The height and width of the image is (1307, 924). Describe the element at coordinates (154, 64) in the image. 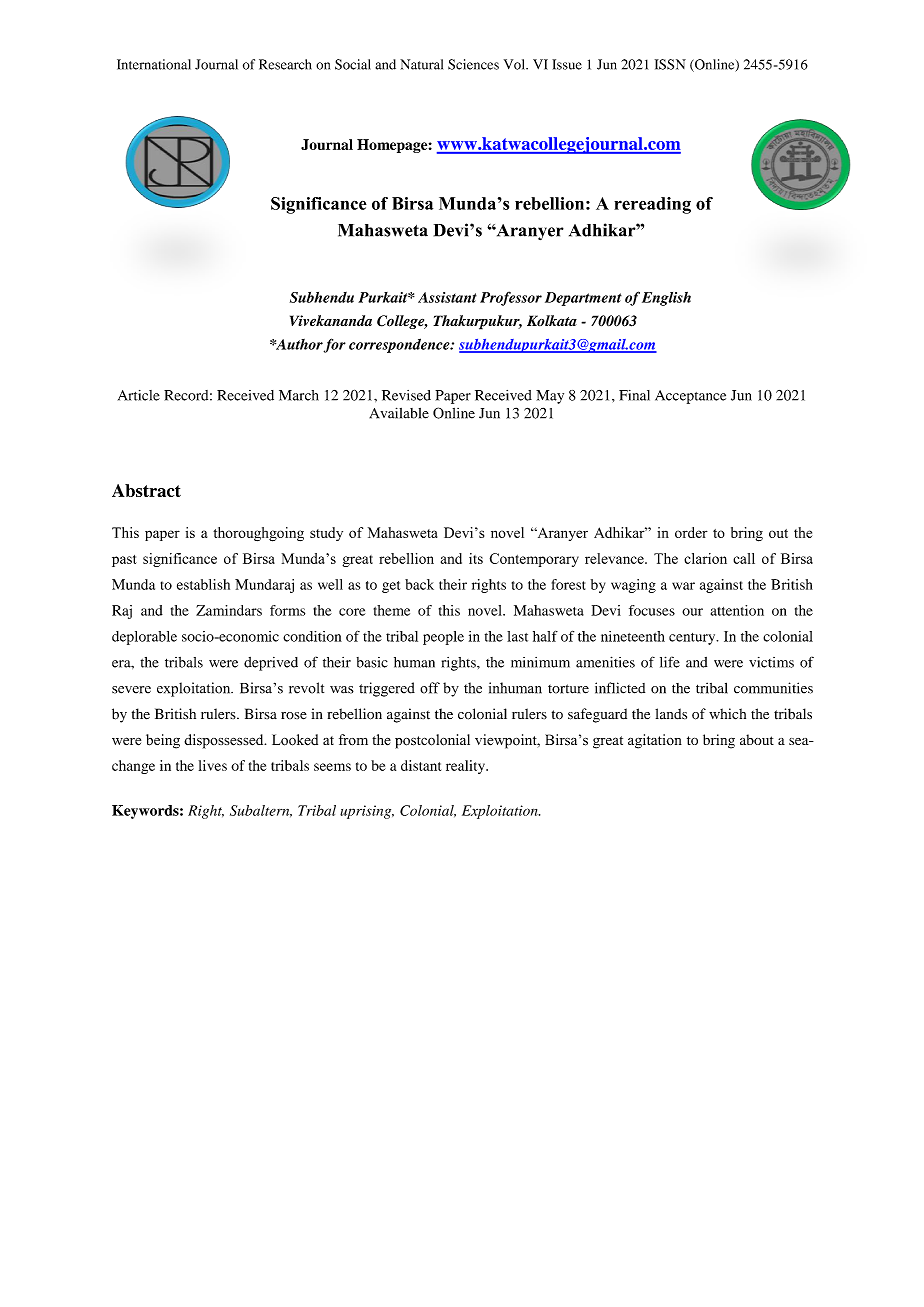

I see `International` at that location.
